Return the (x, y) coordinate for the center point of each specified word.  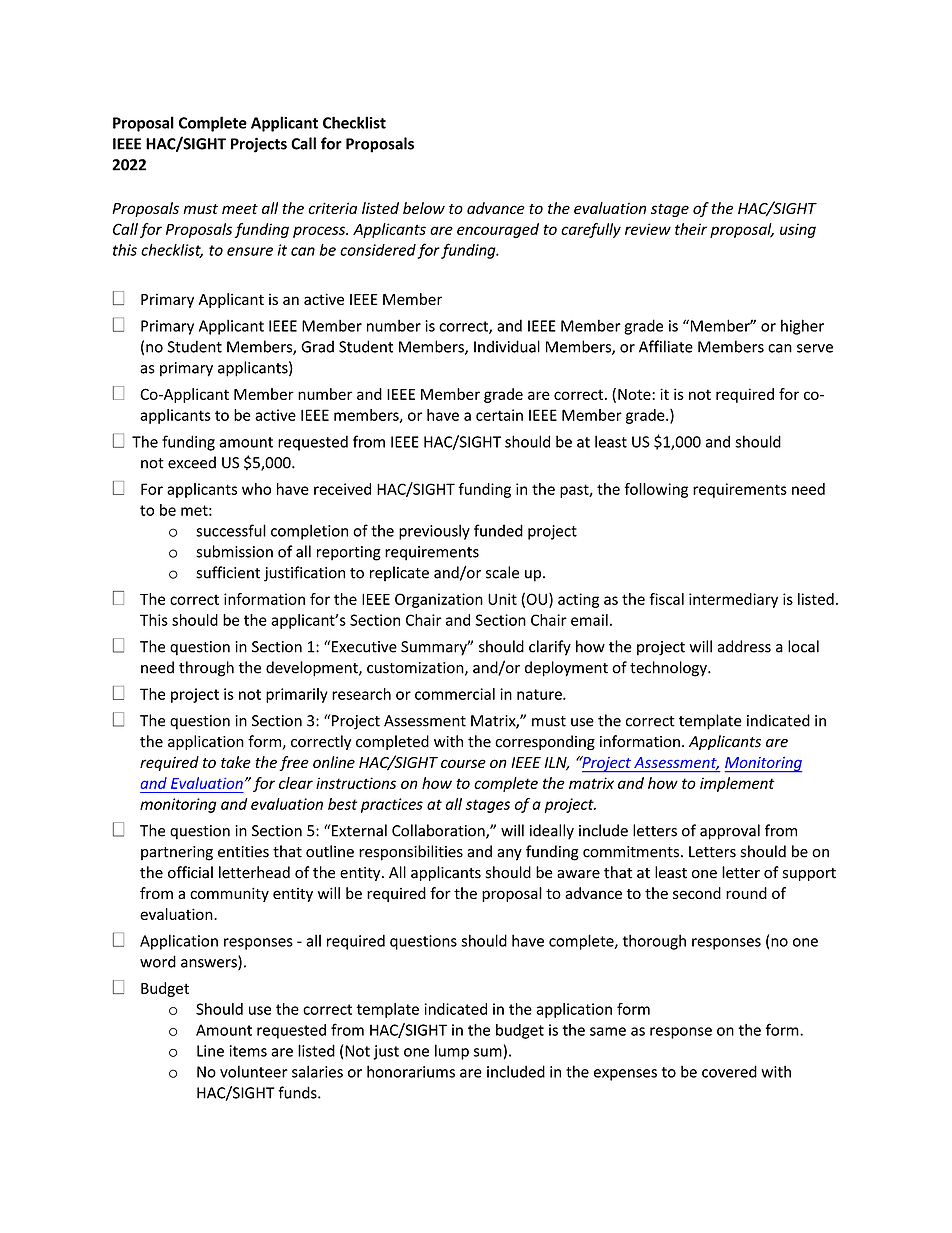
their (691, 229)
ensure (250, 251)
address (744, 646)
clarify (550, 648)
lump (452, 1052)
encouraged (498, 230)
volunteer (254, 1071)
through (206, 669)
